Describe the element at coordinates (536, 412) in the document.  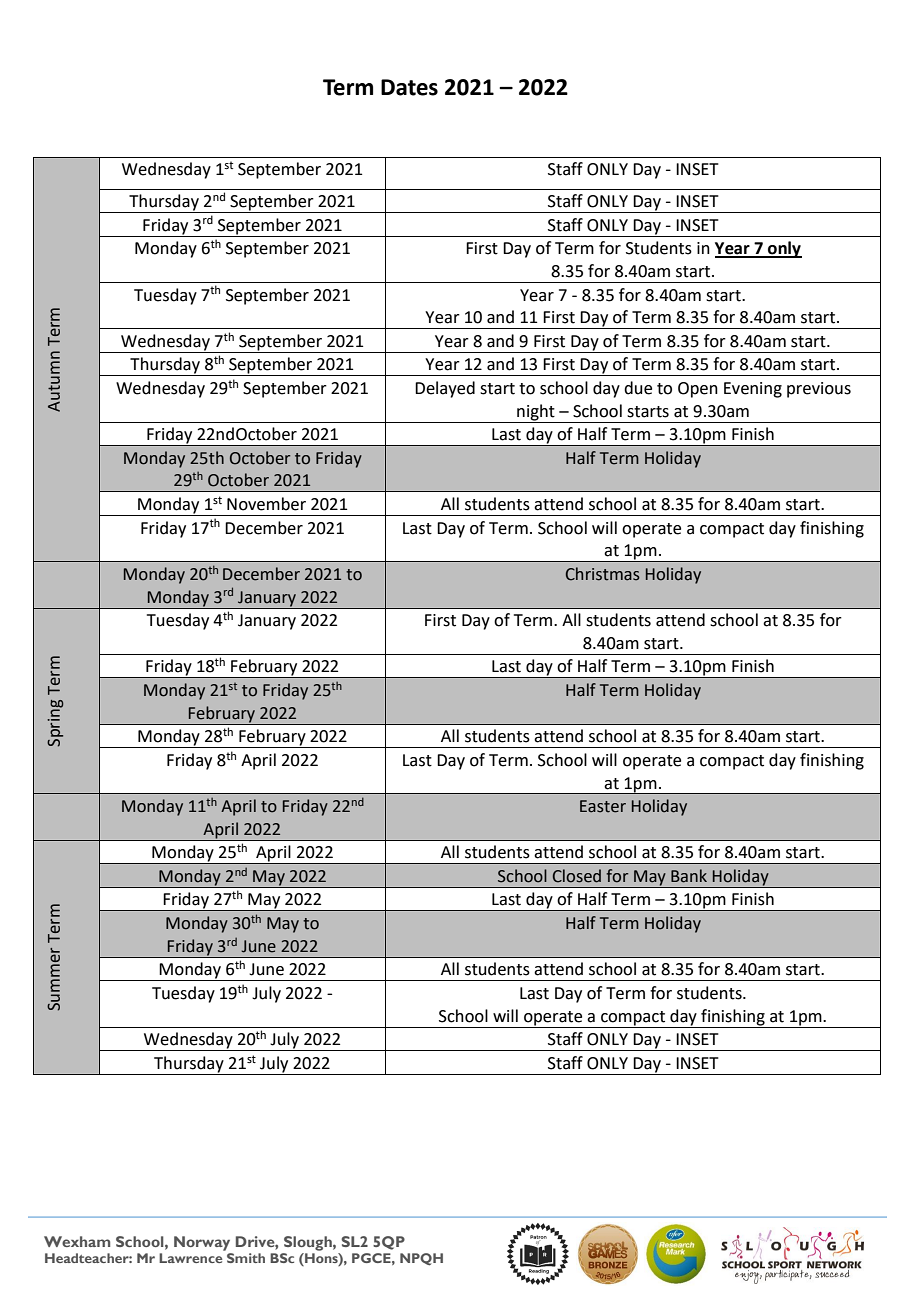
I see `night` at that location.
